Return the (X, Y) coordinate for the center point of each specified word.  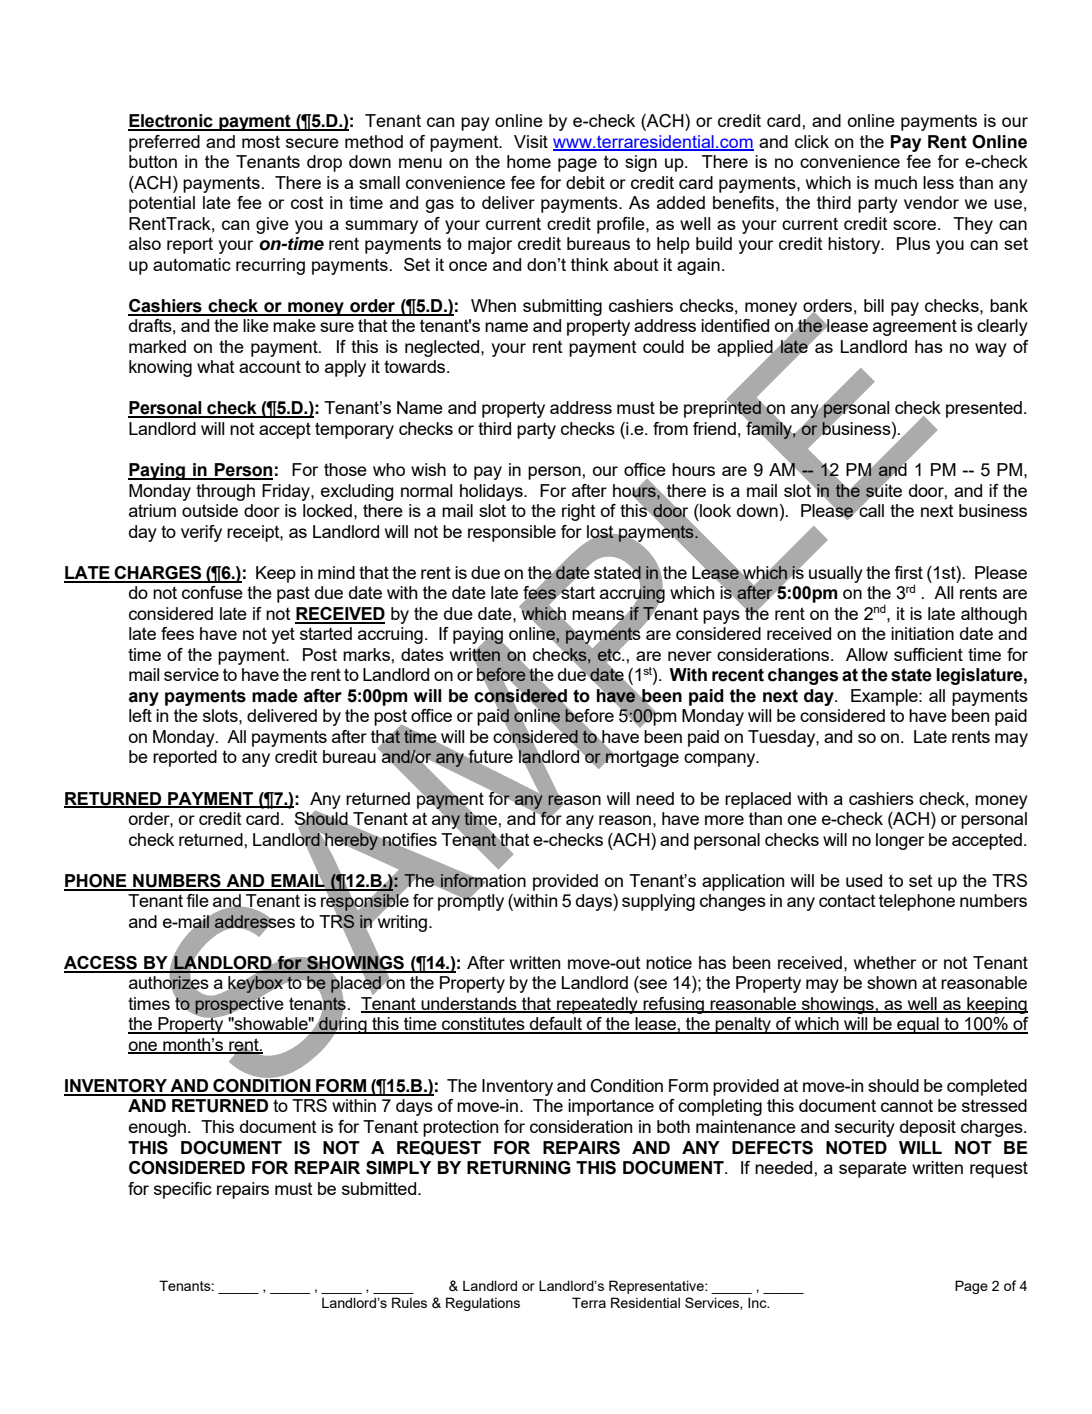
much (896, 182)
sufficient (928, 654)
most (261, 141)
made (275, 696)
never (690, 656)
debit (585, 182)
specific (183, 1190)
